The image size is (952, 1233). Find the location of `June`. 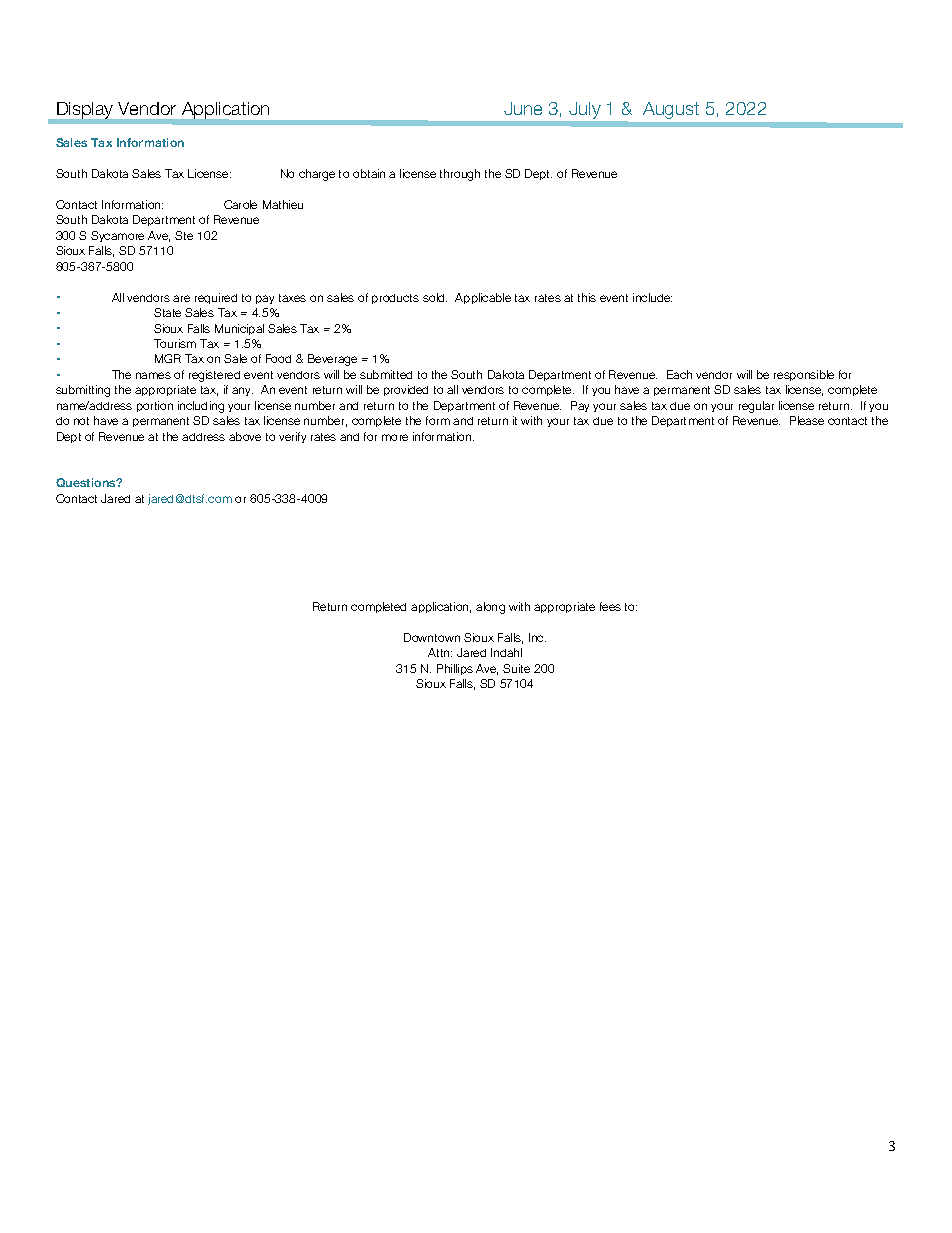

June is located at coordinates (523, 108).
